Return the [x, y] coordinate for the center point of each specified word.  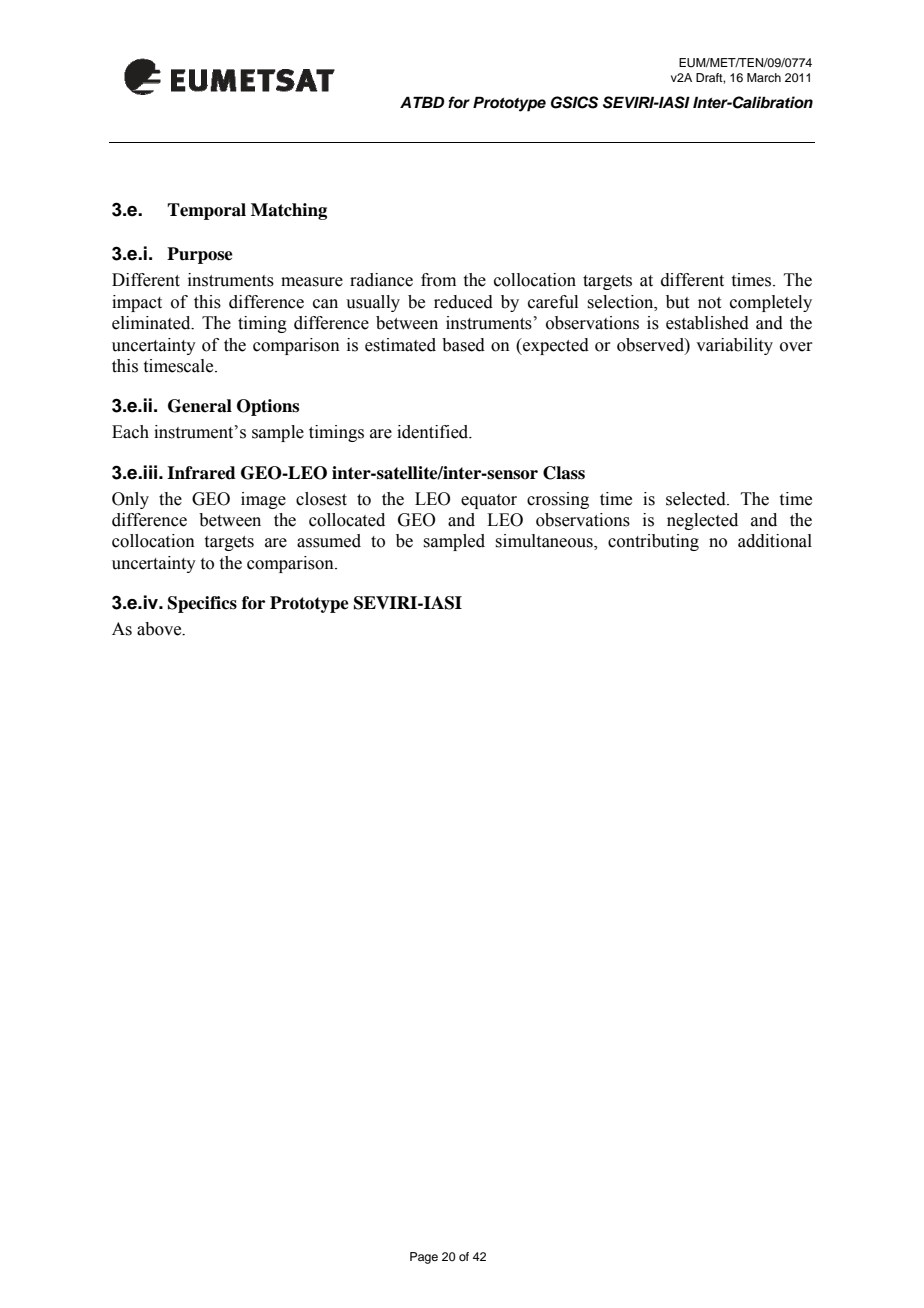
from [438, 280]
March [764, 77]
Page [424, 1258]
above [160, 629]
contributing [653, 542]
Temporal [206, 211]
